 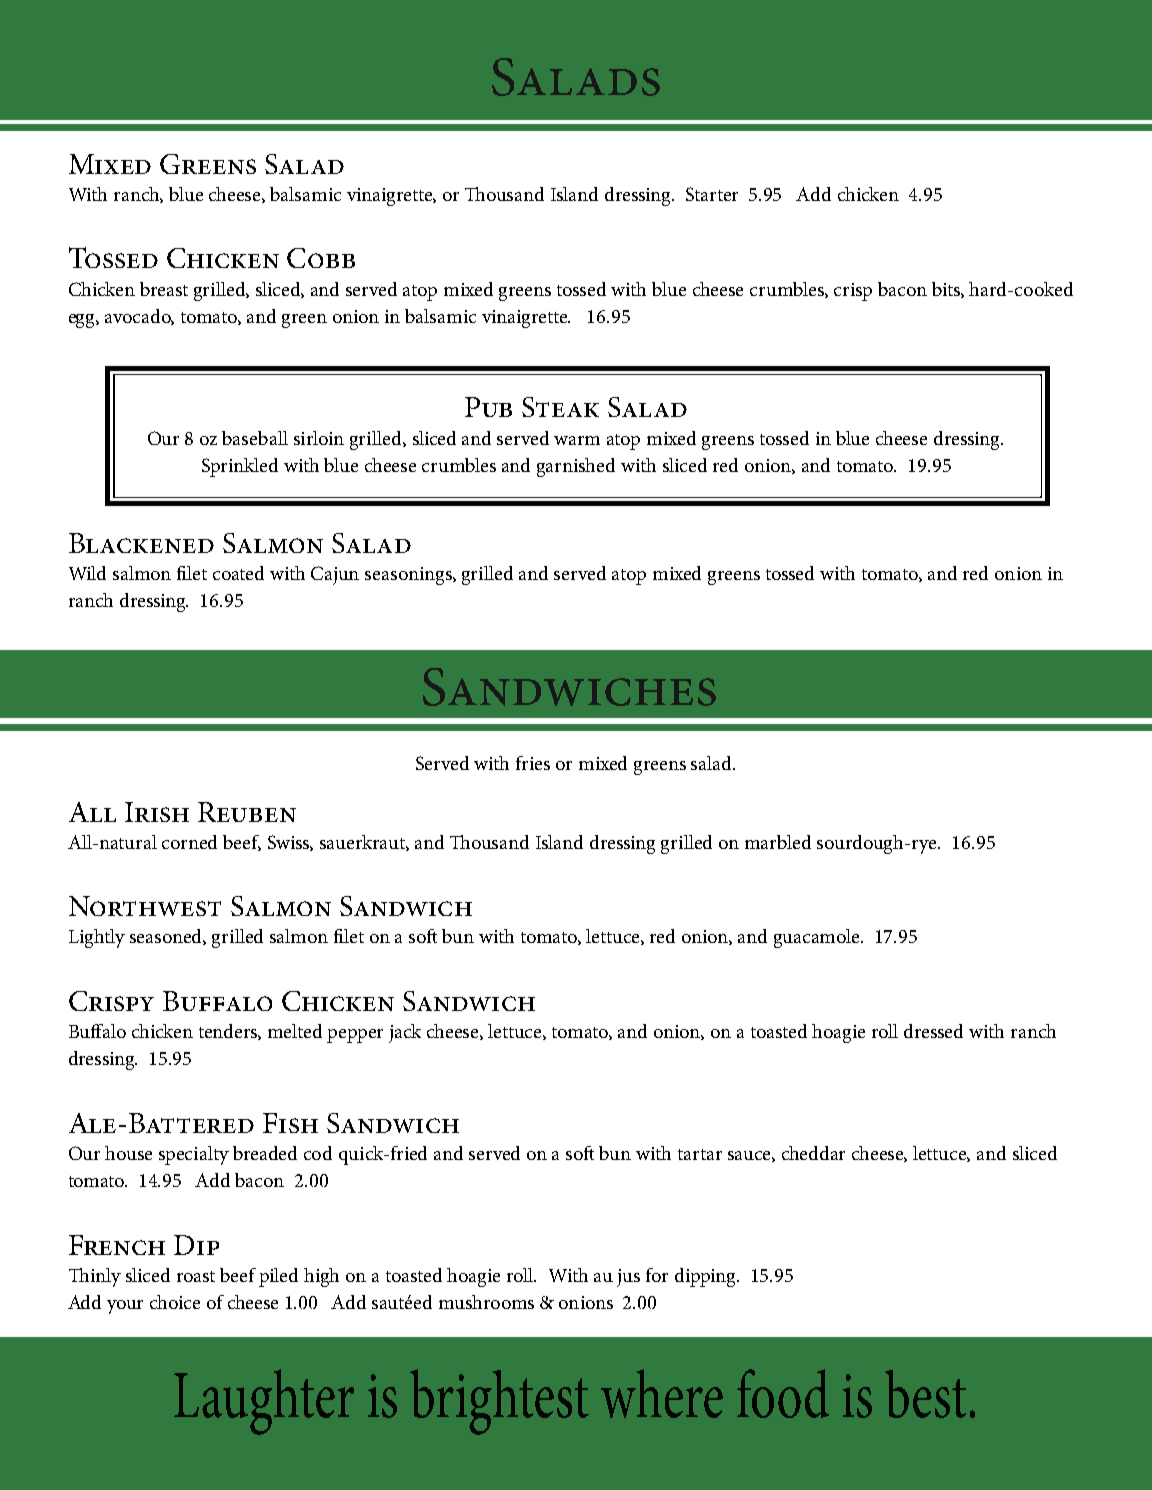 I want to click on choice, so click(x=175, y=1302).
